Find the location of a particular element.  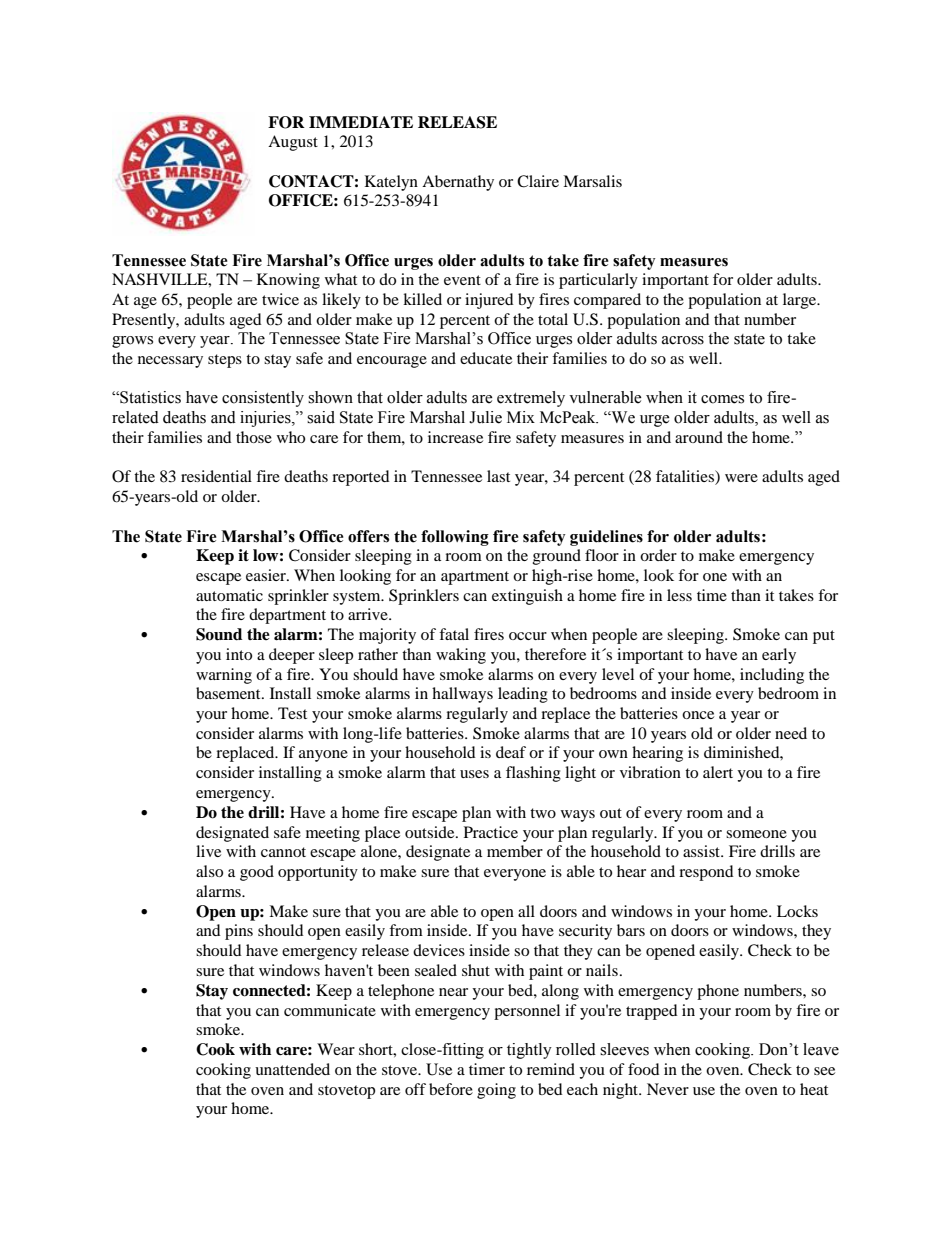

basement is located at coordinates (229, 693).
